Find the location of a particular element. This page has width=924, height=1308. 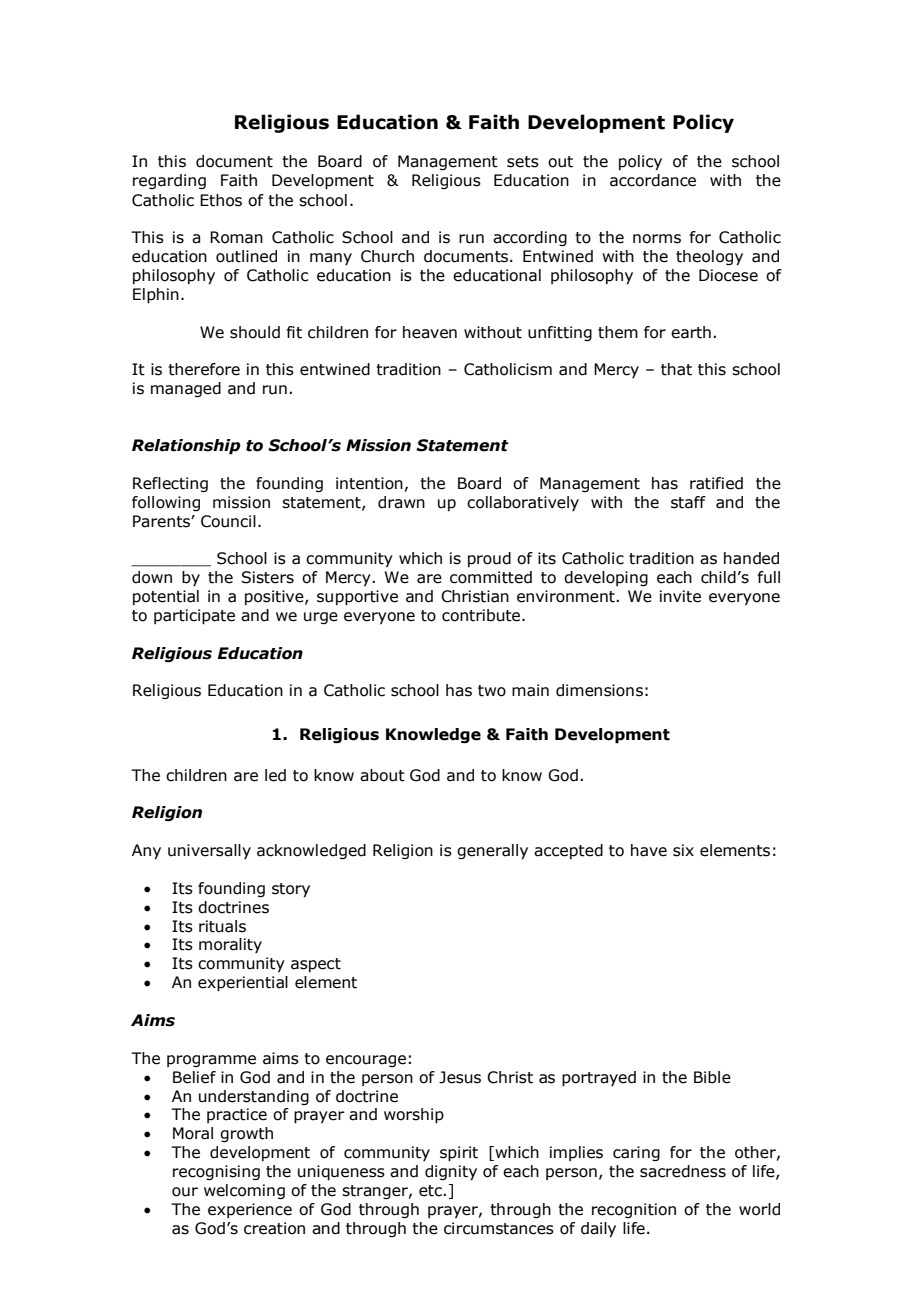

sets is located at coordinates (523, 162).
